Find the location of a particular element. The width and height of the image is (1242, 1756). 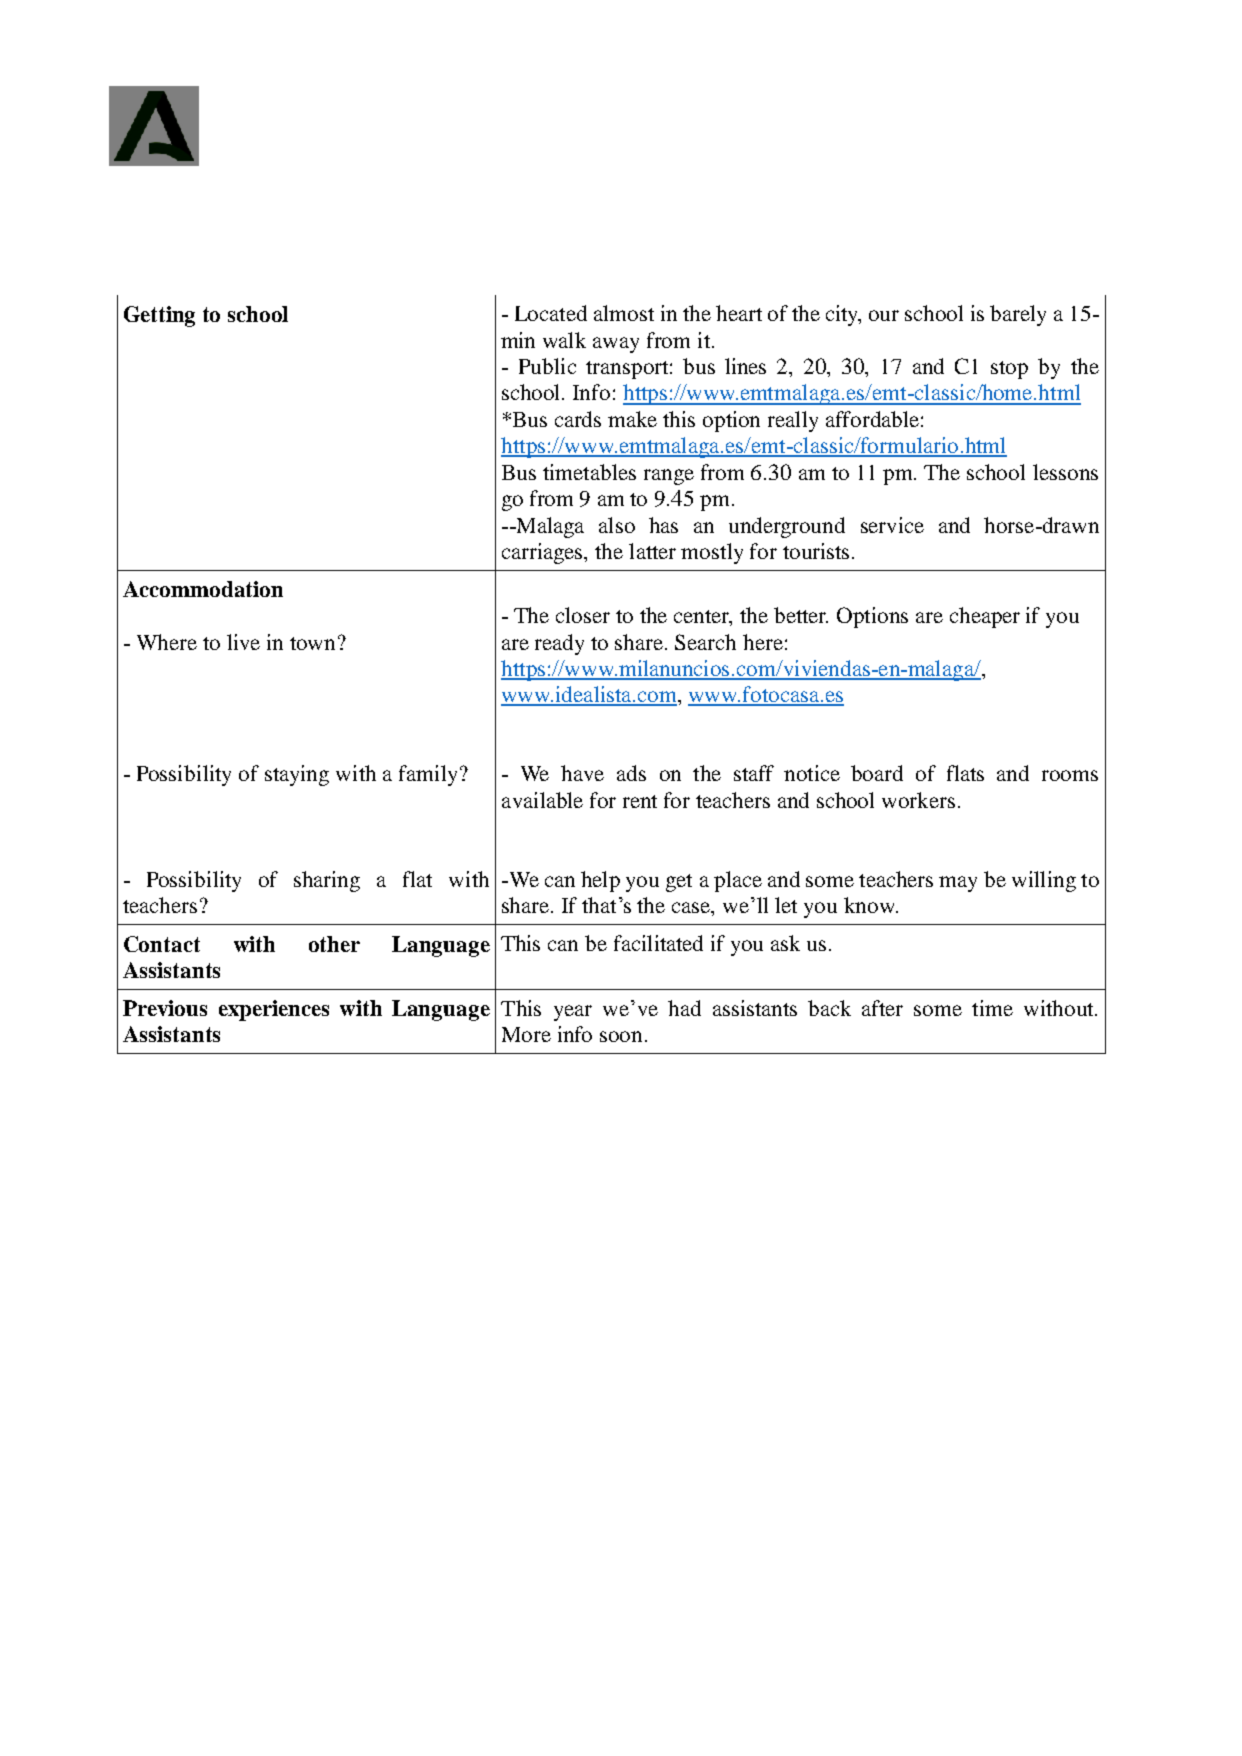

year is located at coordinates (573, 1013).
